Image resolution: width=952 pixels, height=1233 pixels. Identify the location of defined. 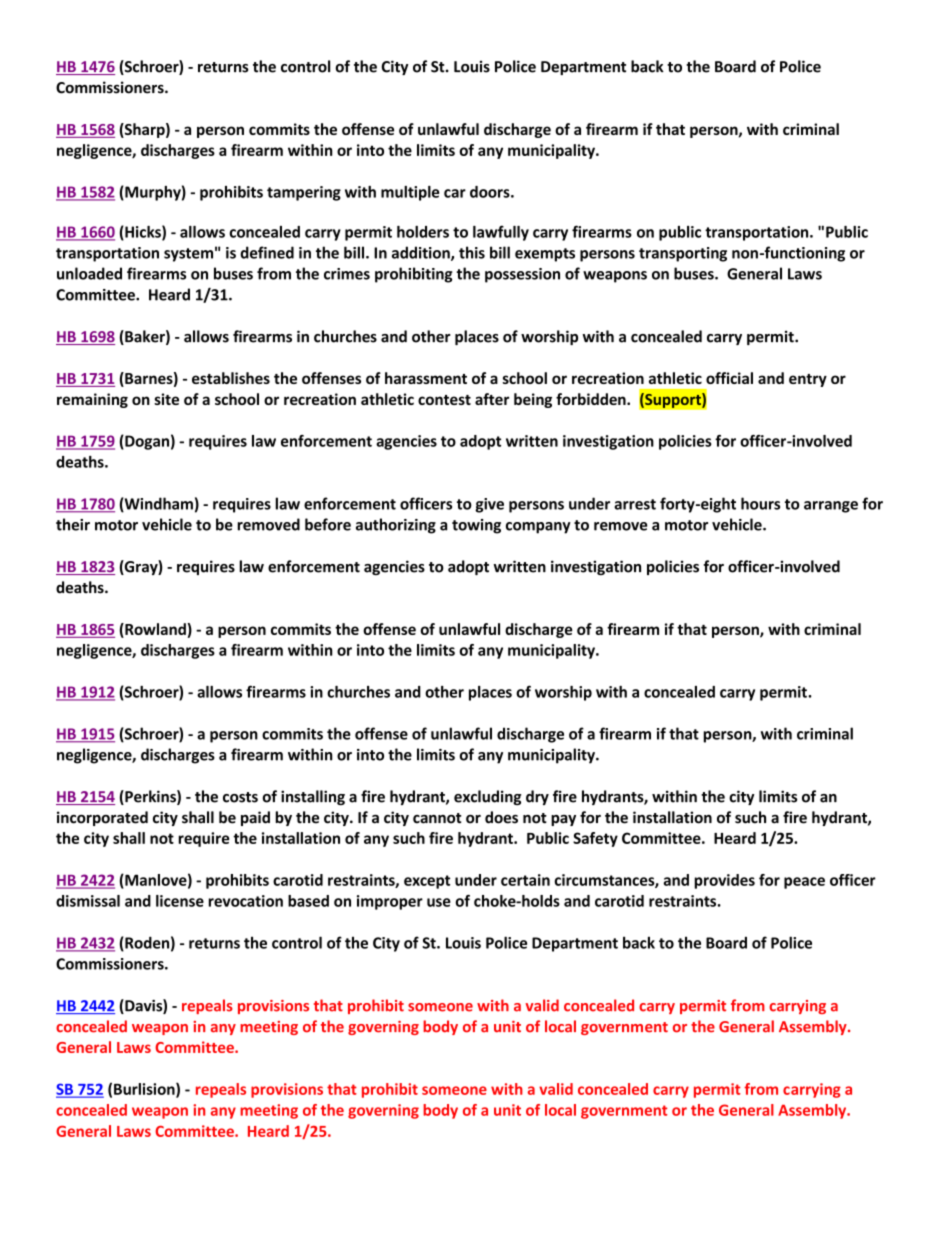
(267, 252).
